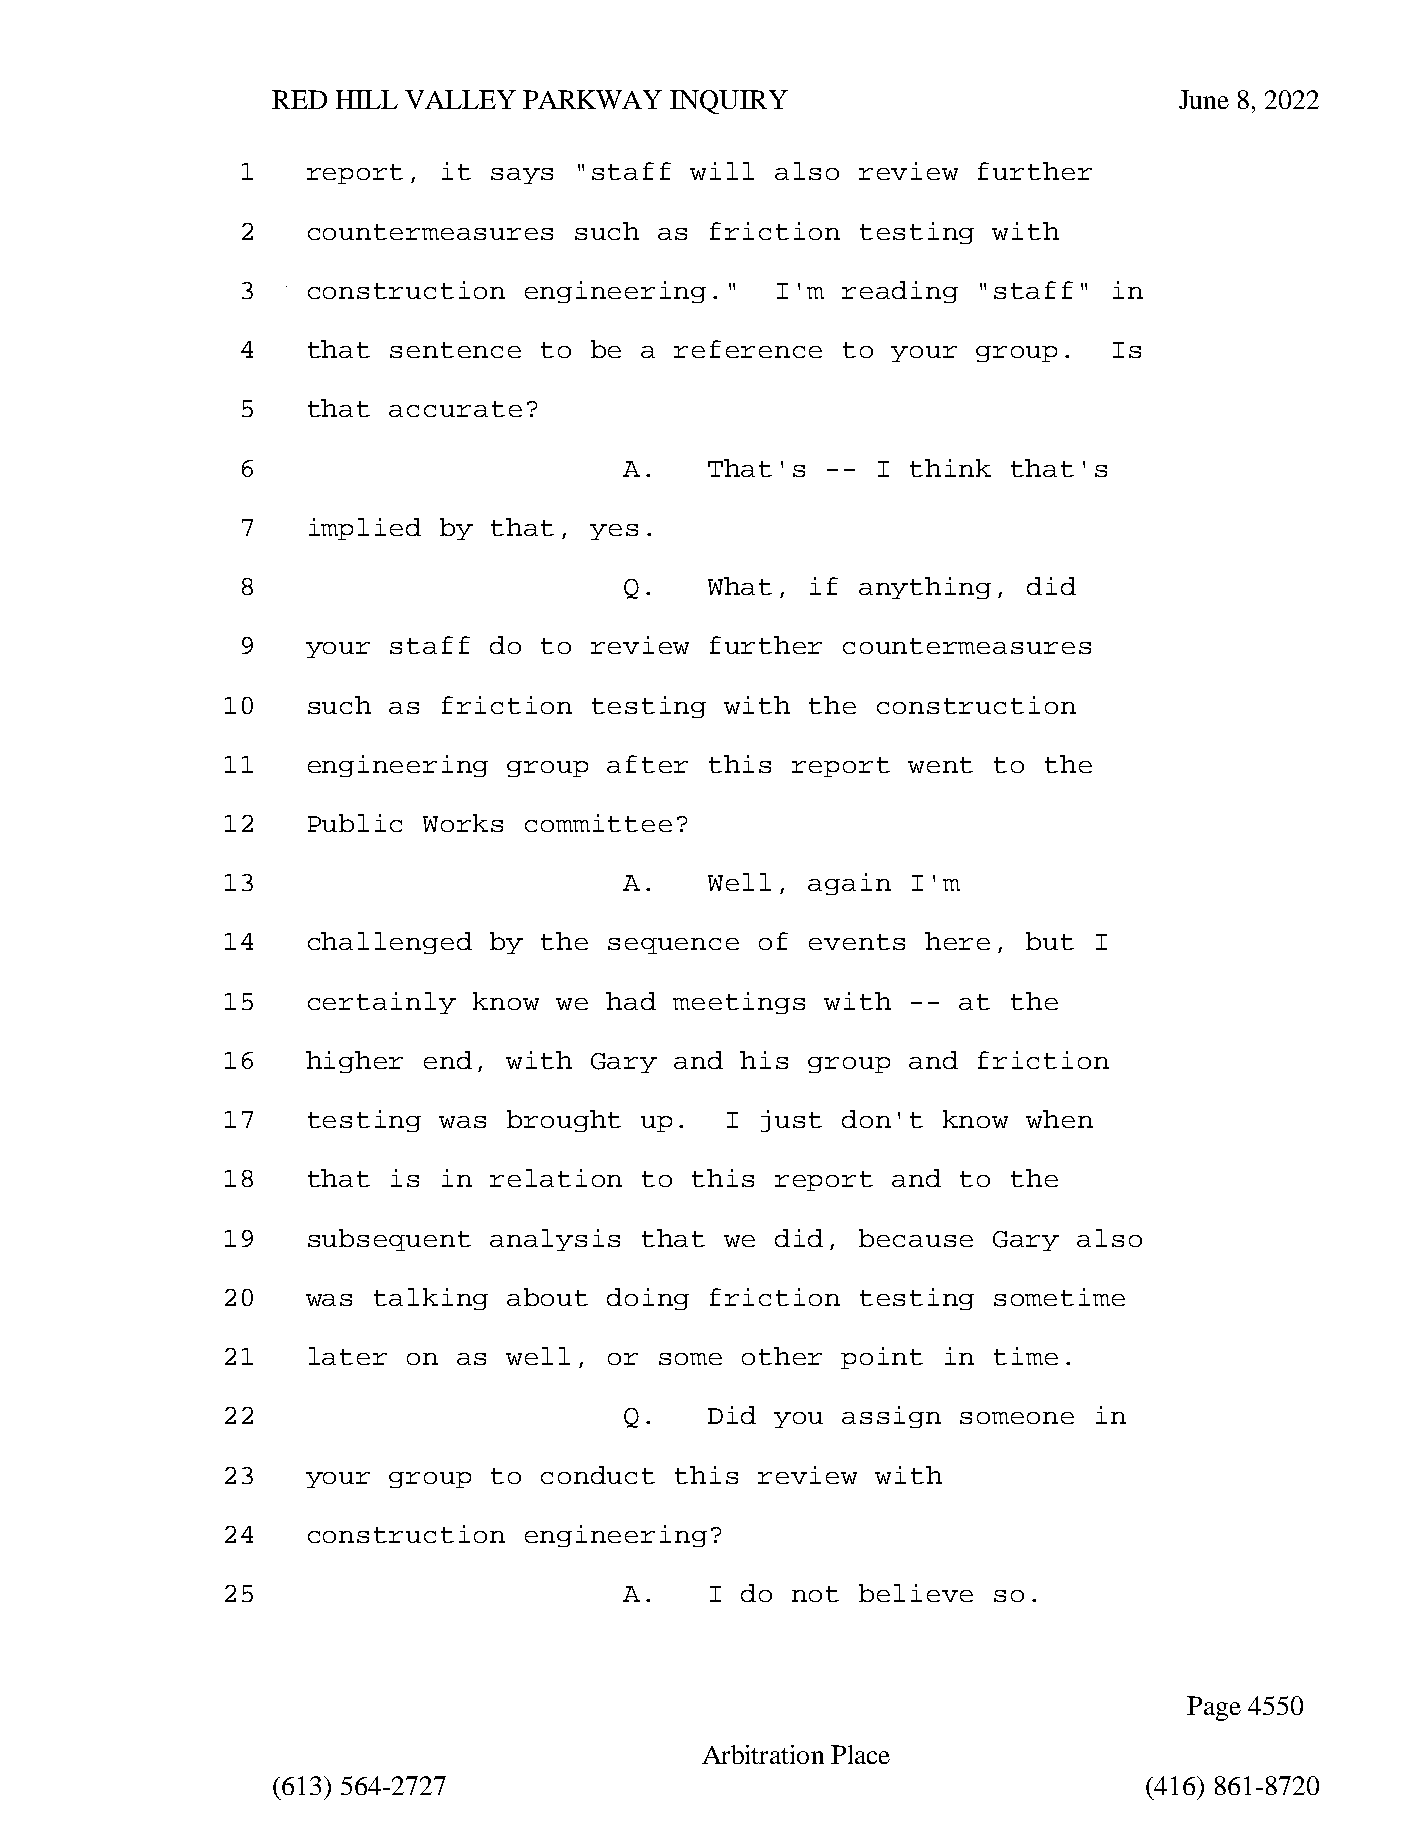 Image resolution: width=1425 pixels, height=1844 pixels. I want to click on will, so click(722, 171).
